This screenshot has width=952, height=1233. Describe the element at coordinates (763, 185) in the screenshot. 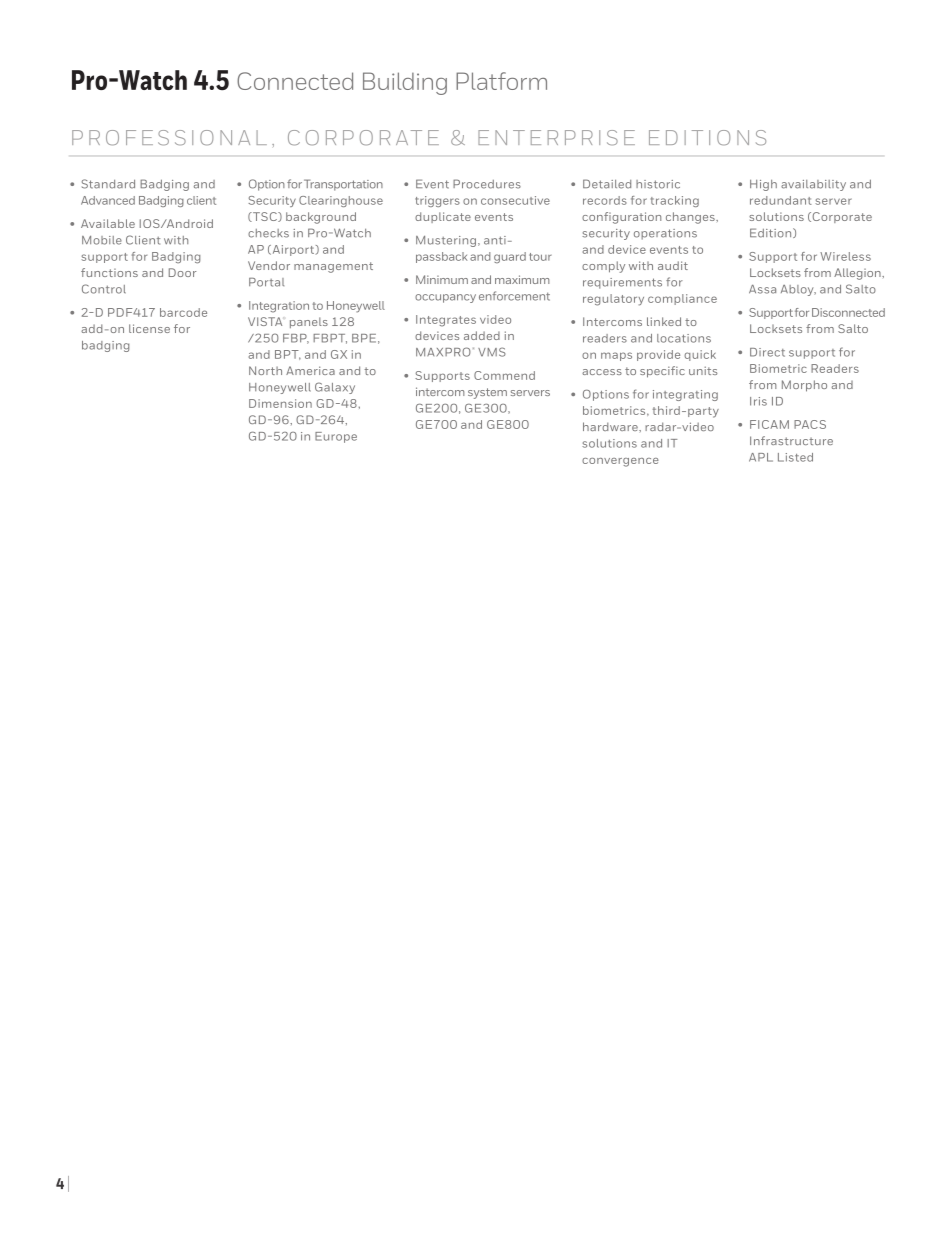

I see `High` at that location.
